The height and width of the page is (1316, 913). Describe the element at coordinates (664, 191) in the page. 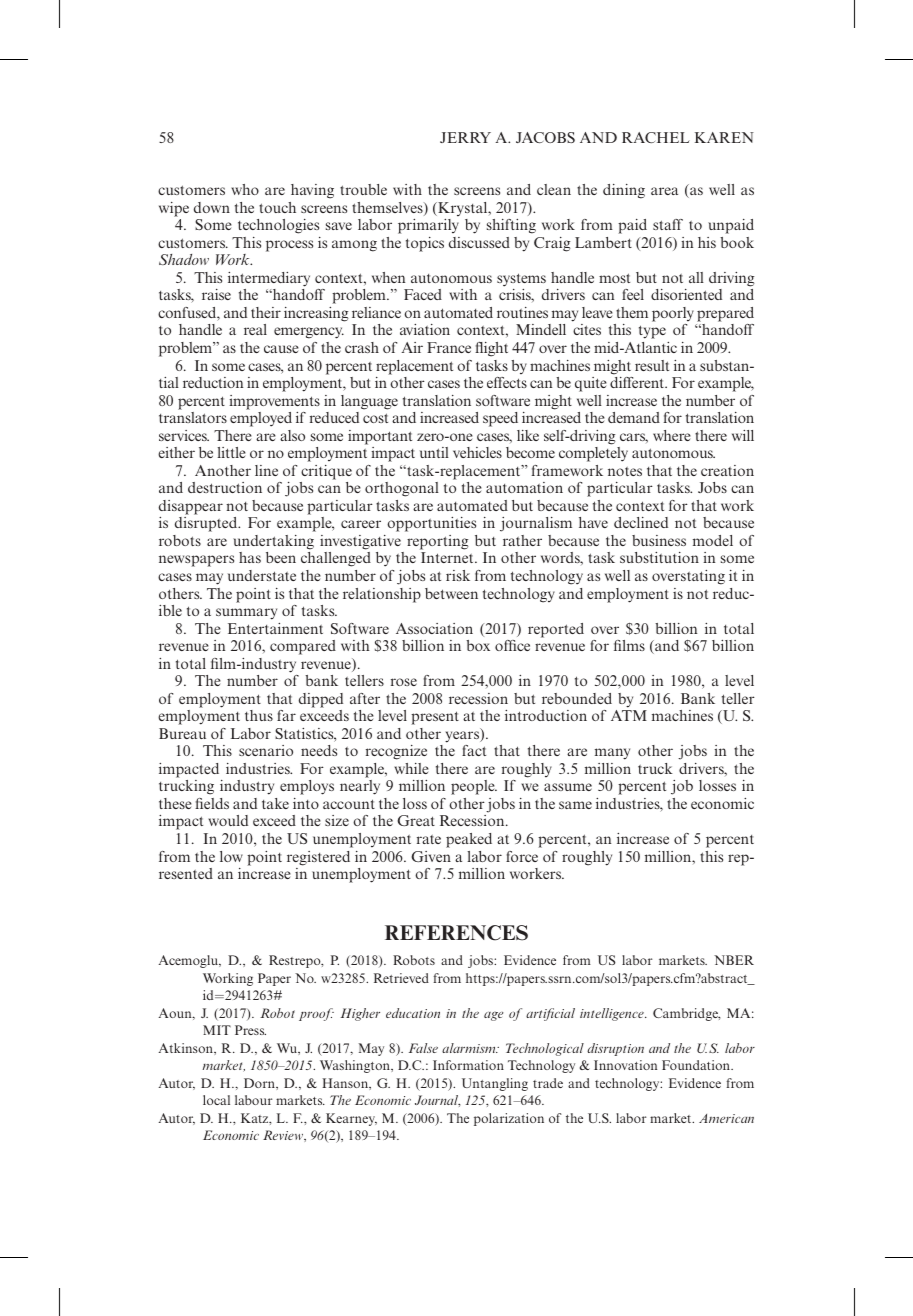

I see `area` at that location.
